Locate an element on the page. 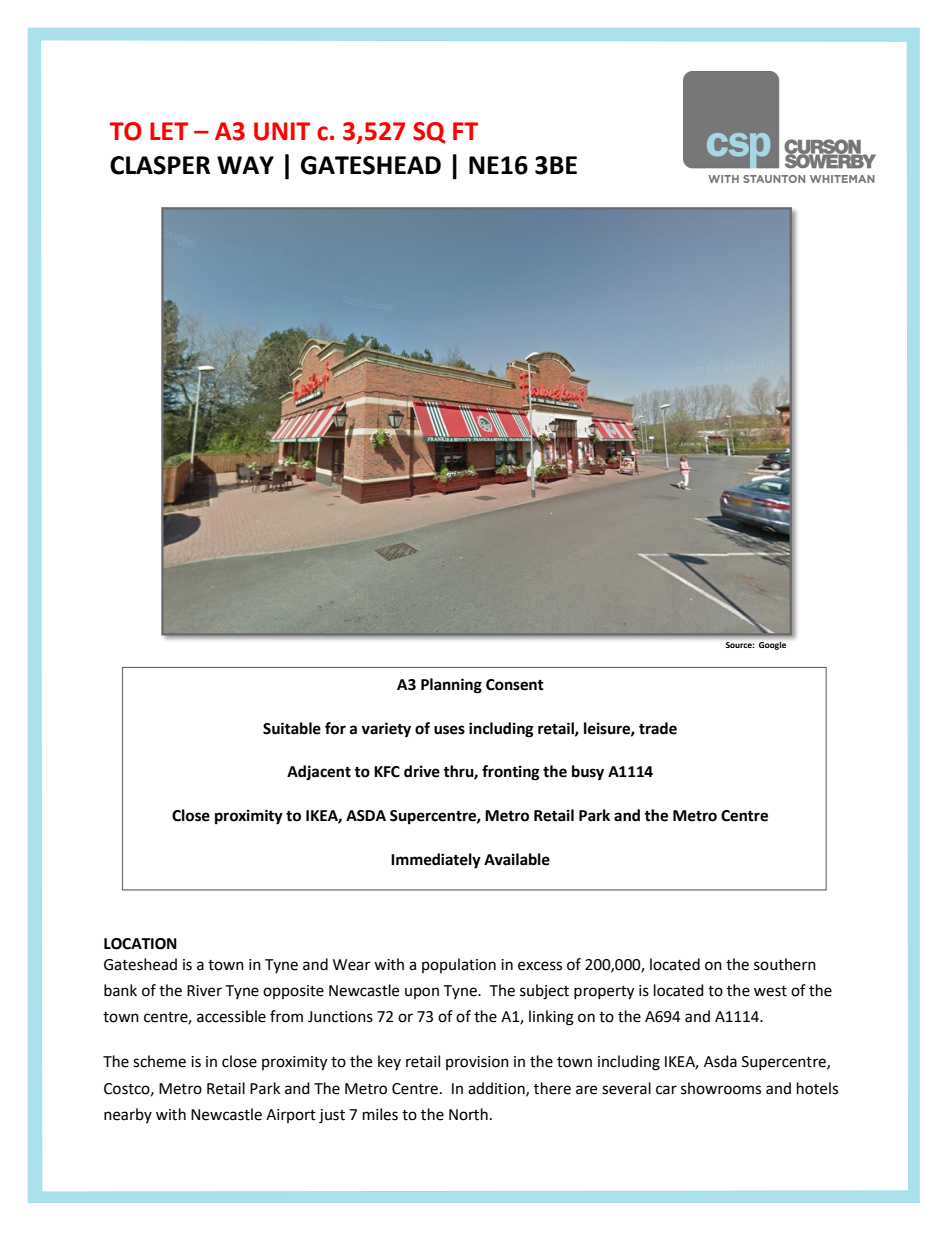 The height and width of the image is (1233, 952). LET is located at coordinates (169, 131).
